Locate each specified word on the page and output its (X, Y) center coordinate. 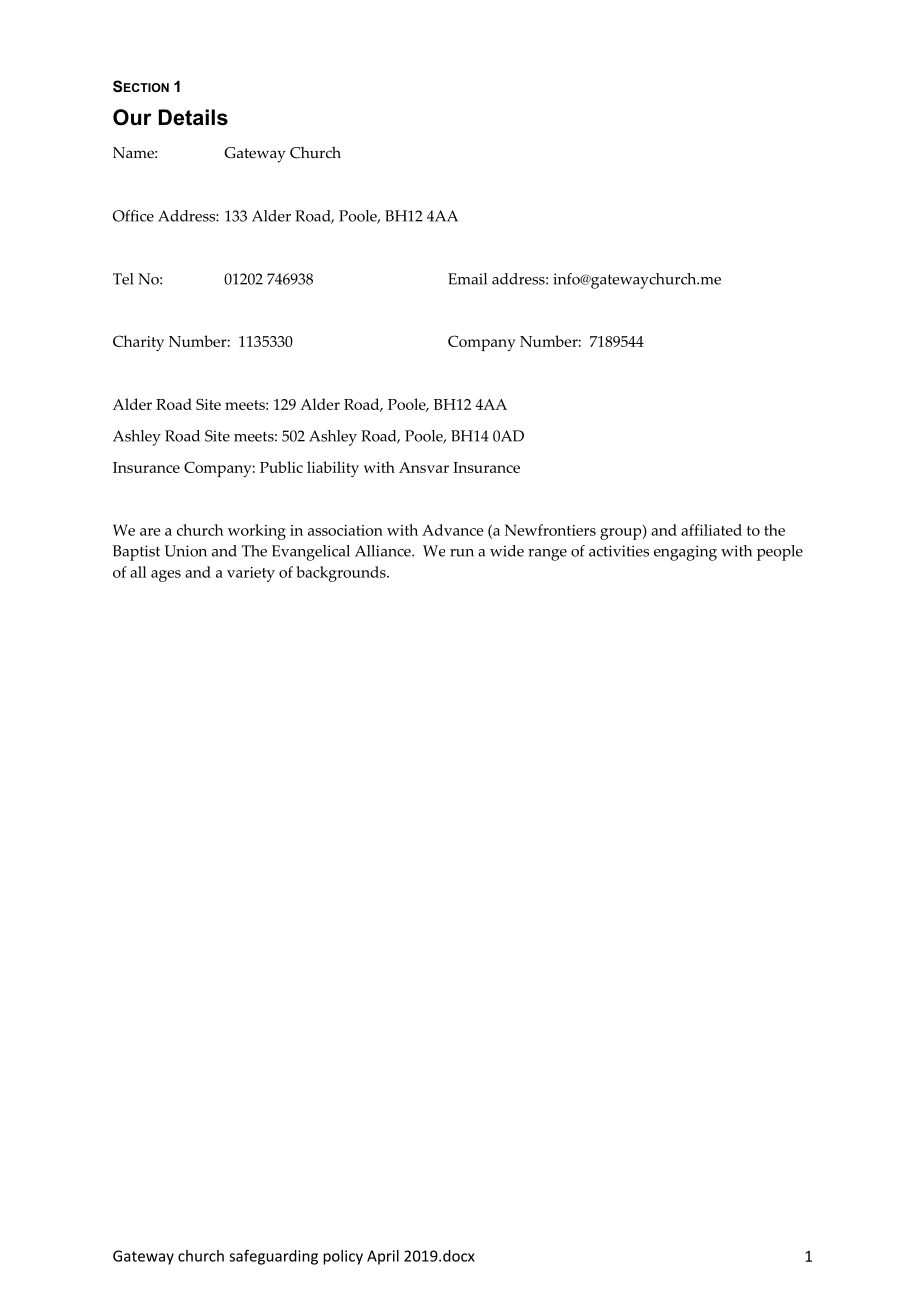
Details (193, 117)
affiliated (711, 530)
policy (343, 1257)
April (383, 1257)
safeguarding (273, 1257)
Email (467, 279)
